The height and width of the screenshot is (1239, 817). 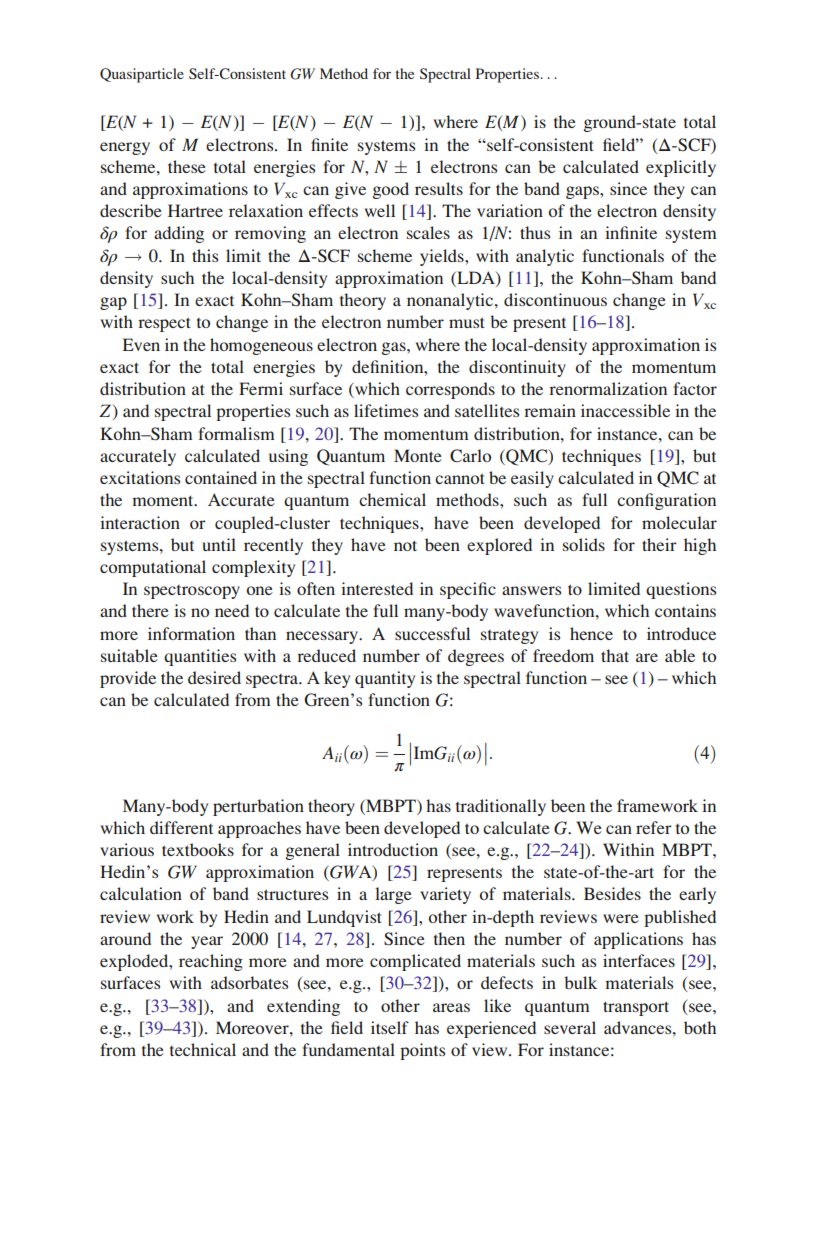 What do you see at coordinates (236, 433) in the screenshot?
I see `formalism` at bounding box center [236, 433].
